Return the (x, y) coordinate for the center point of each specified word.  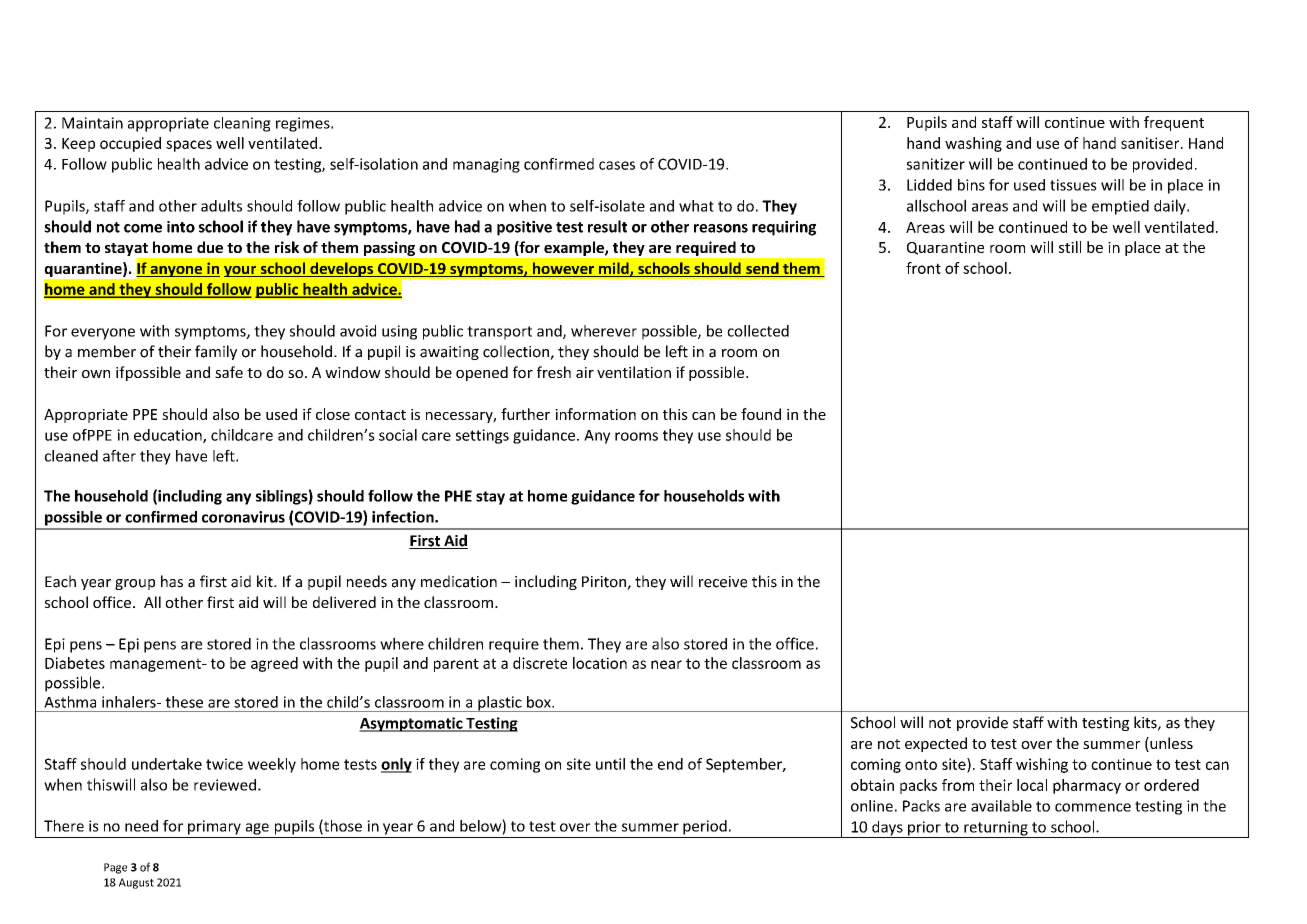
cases (617, 165)
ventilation (634, 372)
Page (115, 868)
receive (723, 582)
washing (973, 144)
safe (229, 372)
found (761, 414)
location (600, 663)
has (172, 581)
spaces (189, 146)
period (705, 827)
